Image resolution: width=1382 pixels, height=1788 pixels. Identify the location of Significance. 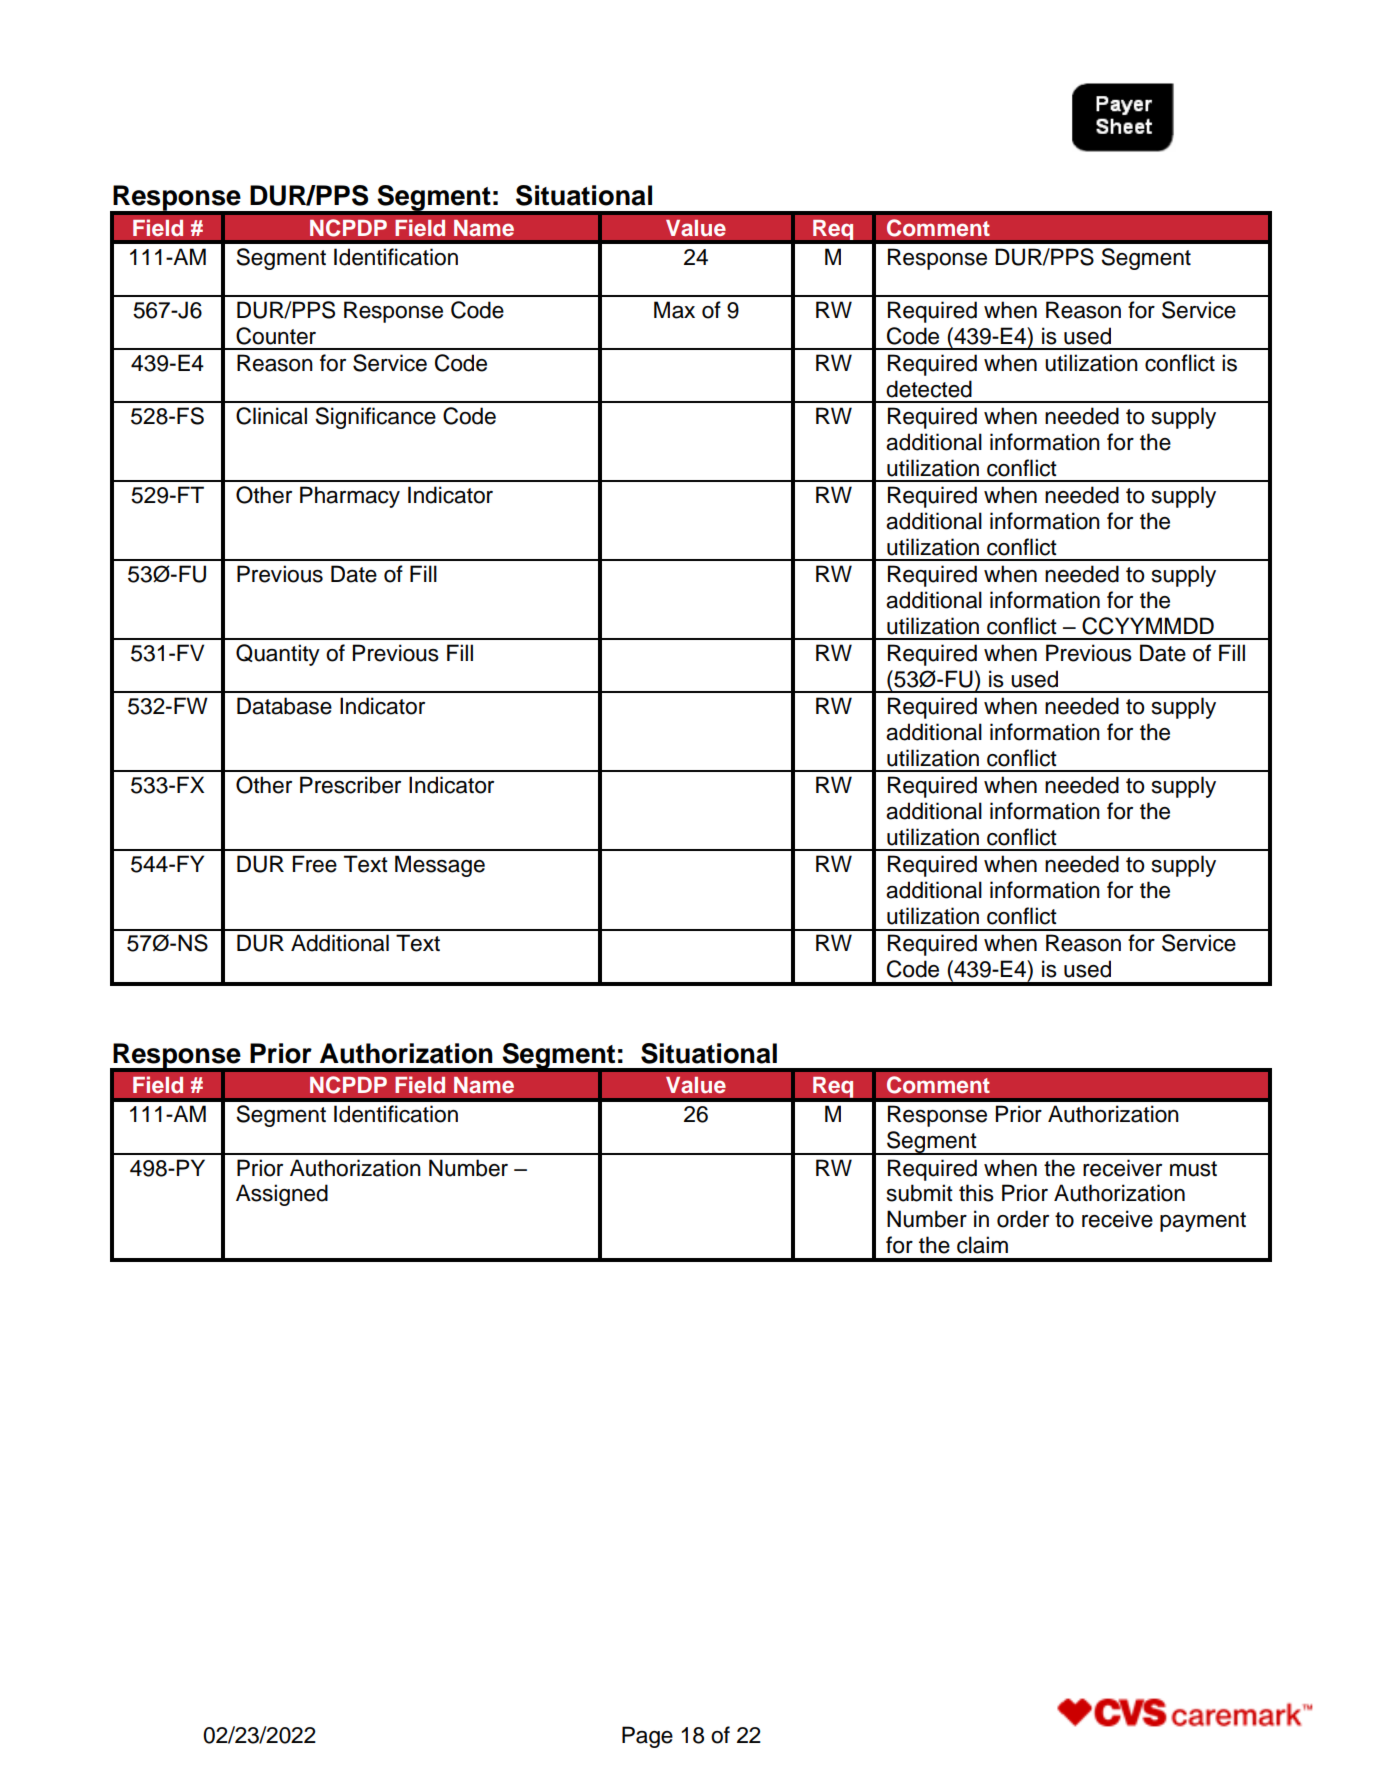
(375, 418).
